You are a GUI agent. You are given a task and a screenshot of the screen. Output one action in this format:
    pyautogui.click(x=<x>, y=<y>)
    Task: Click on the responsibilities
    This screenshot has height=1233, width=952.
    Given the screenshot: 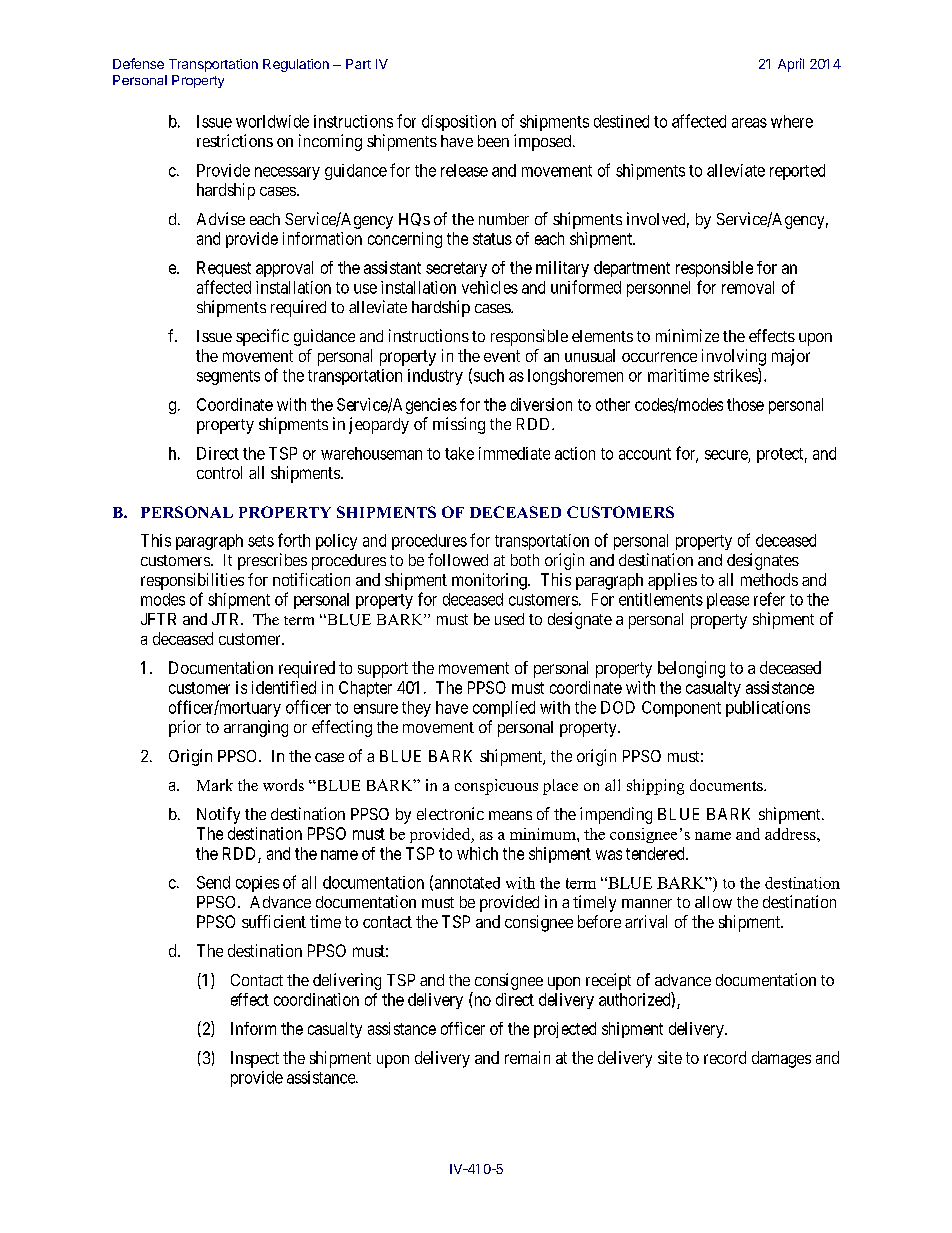 What is the action you would take?
    pyautogui.click(x=192, y=581)
